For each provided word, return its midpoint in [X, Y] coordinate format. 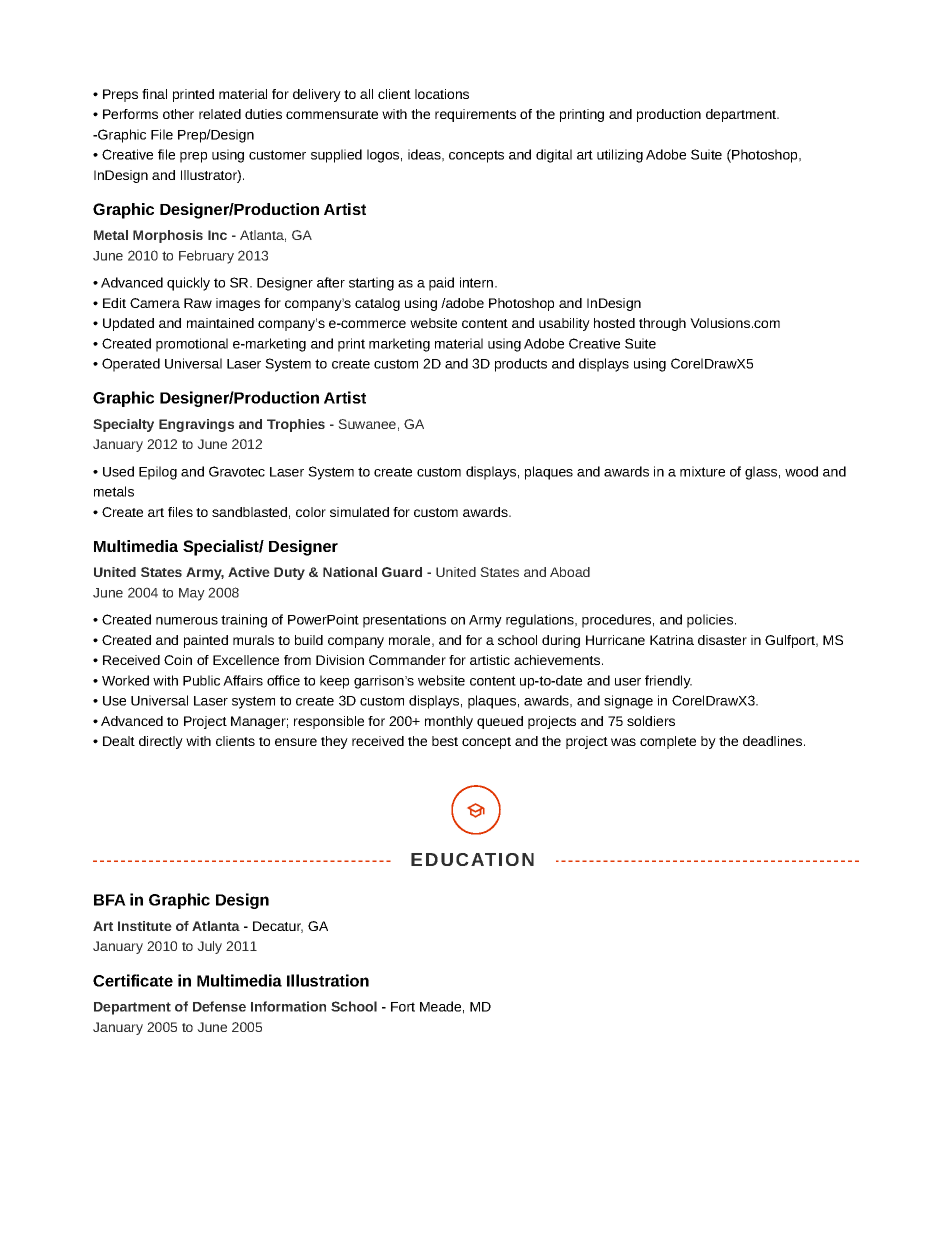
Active [249, 572]
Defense [219, 1006]
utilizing [620, 156]
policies [711, 621]
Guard [402, 572]
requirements [475, 115]
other [178, 114]
